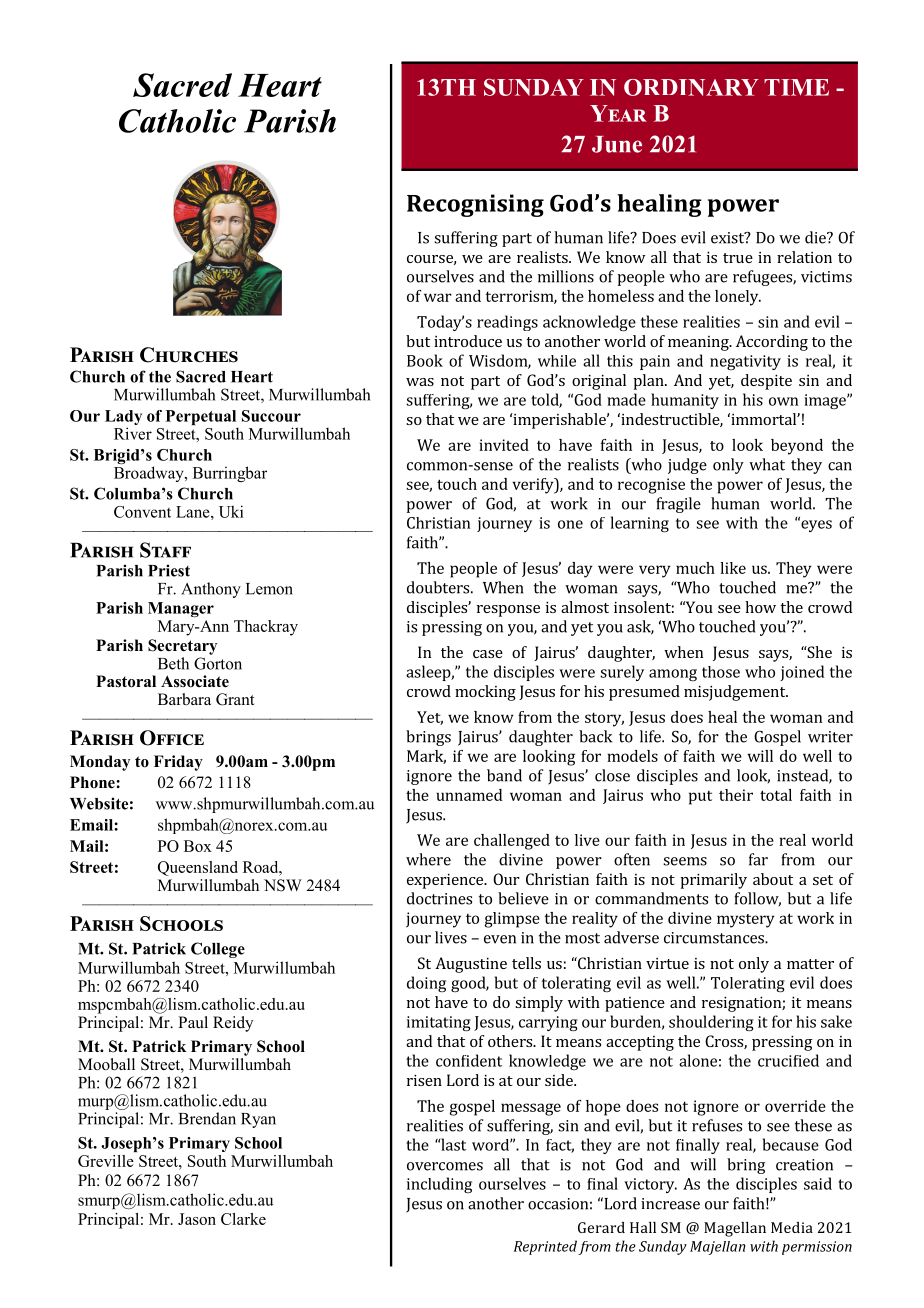 The image size is (924, 1308). I want to click on Perpetual, so click(202, 419).
